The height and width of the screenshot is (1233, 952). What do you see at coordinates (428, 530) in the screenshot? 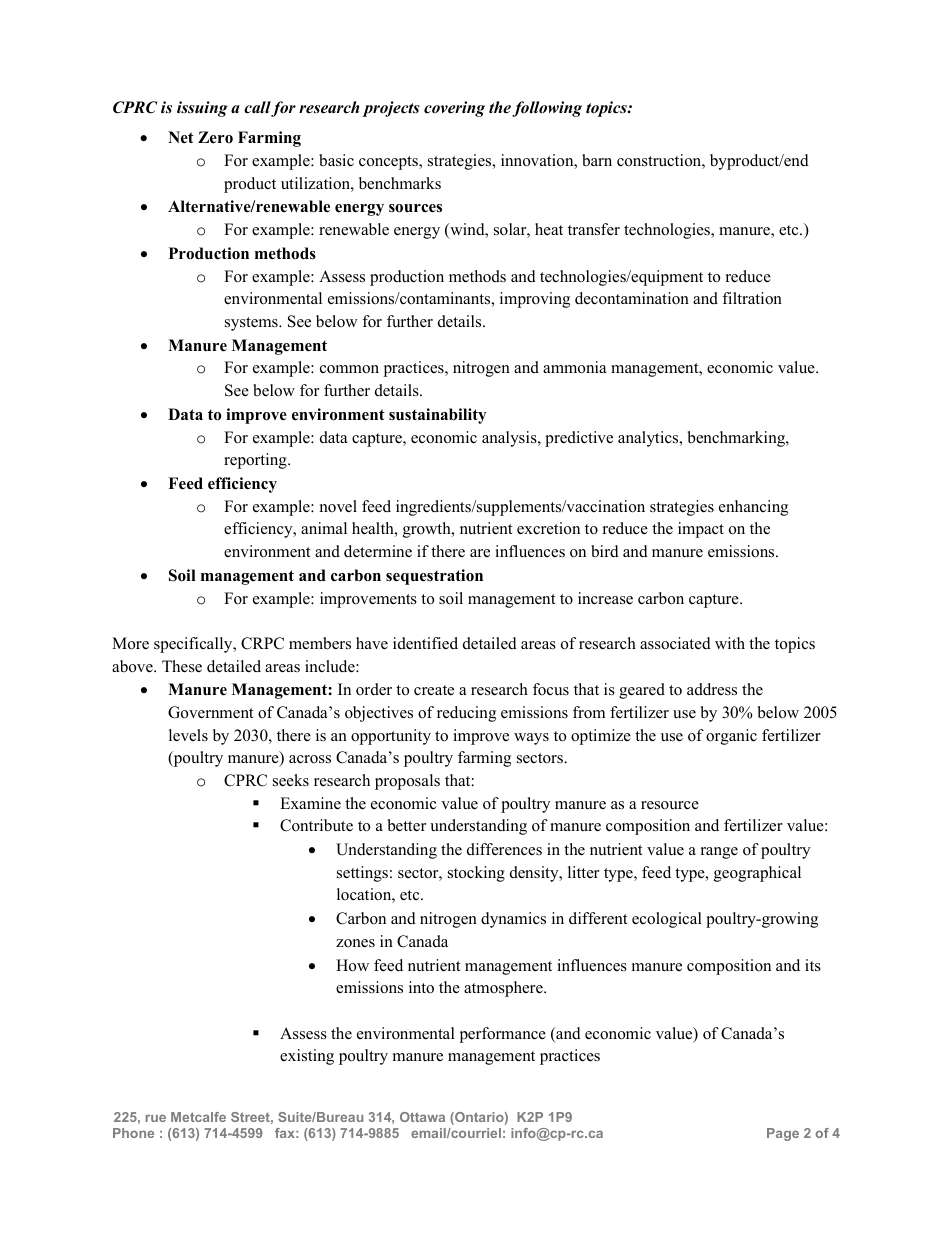
I see `growth` at bounding box center [428, 530].
